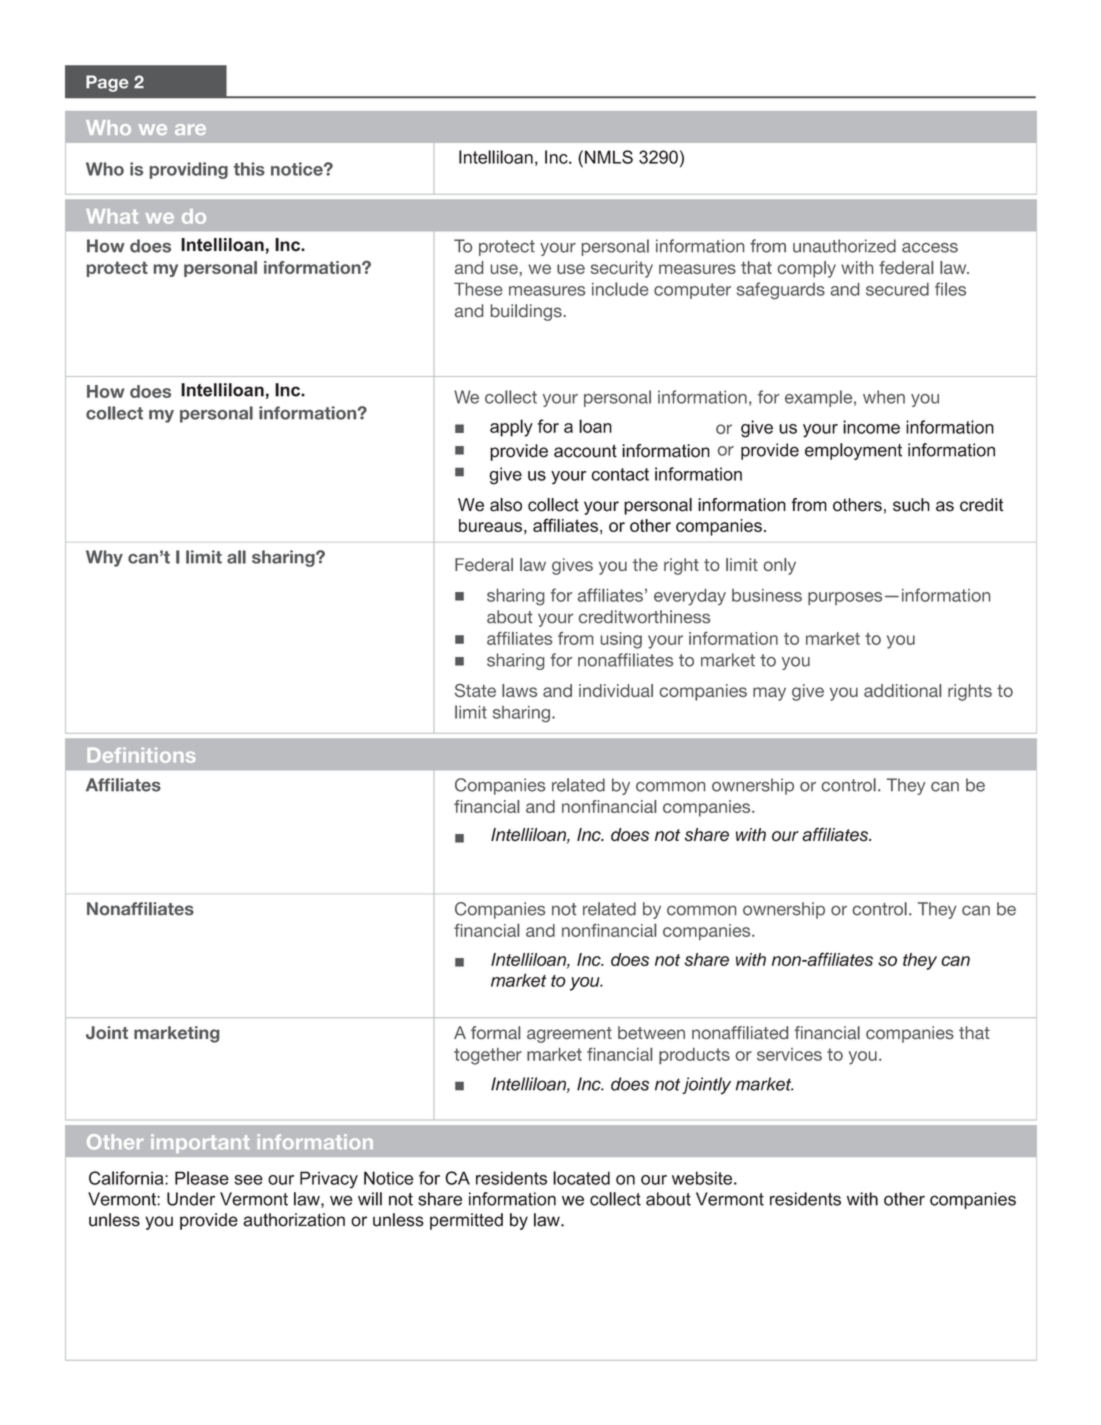 The image size is (1101, 1425). What do you see at coordinates (495, 1032) in the document?
I see `formal` at bounding box center [495, 1032].
